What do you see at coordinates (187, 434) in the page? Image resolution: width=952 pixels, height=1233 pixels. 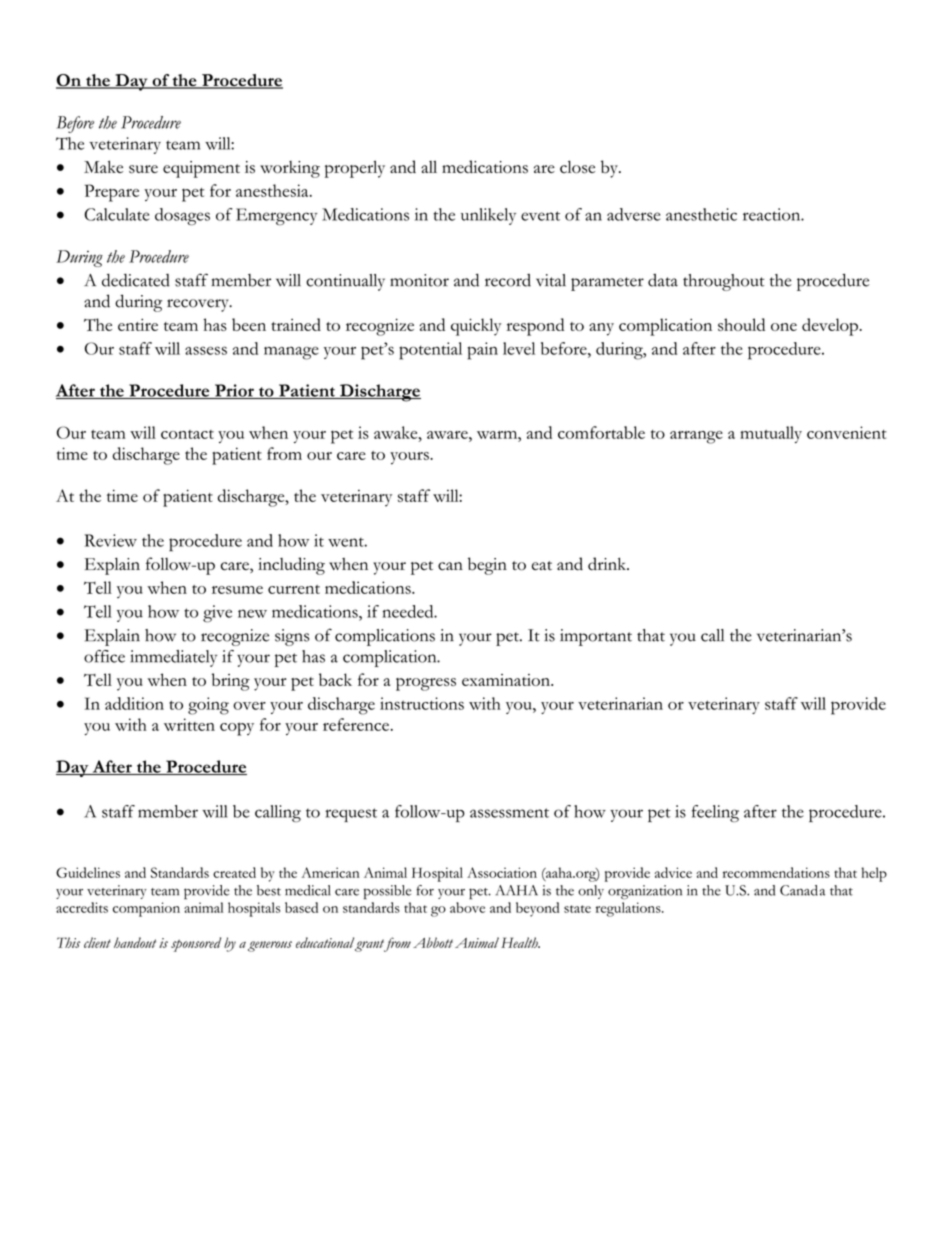 I see `contact` at bounding box center [187, 434].
